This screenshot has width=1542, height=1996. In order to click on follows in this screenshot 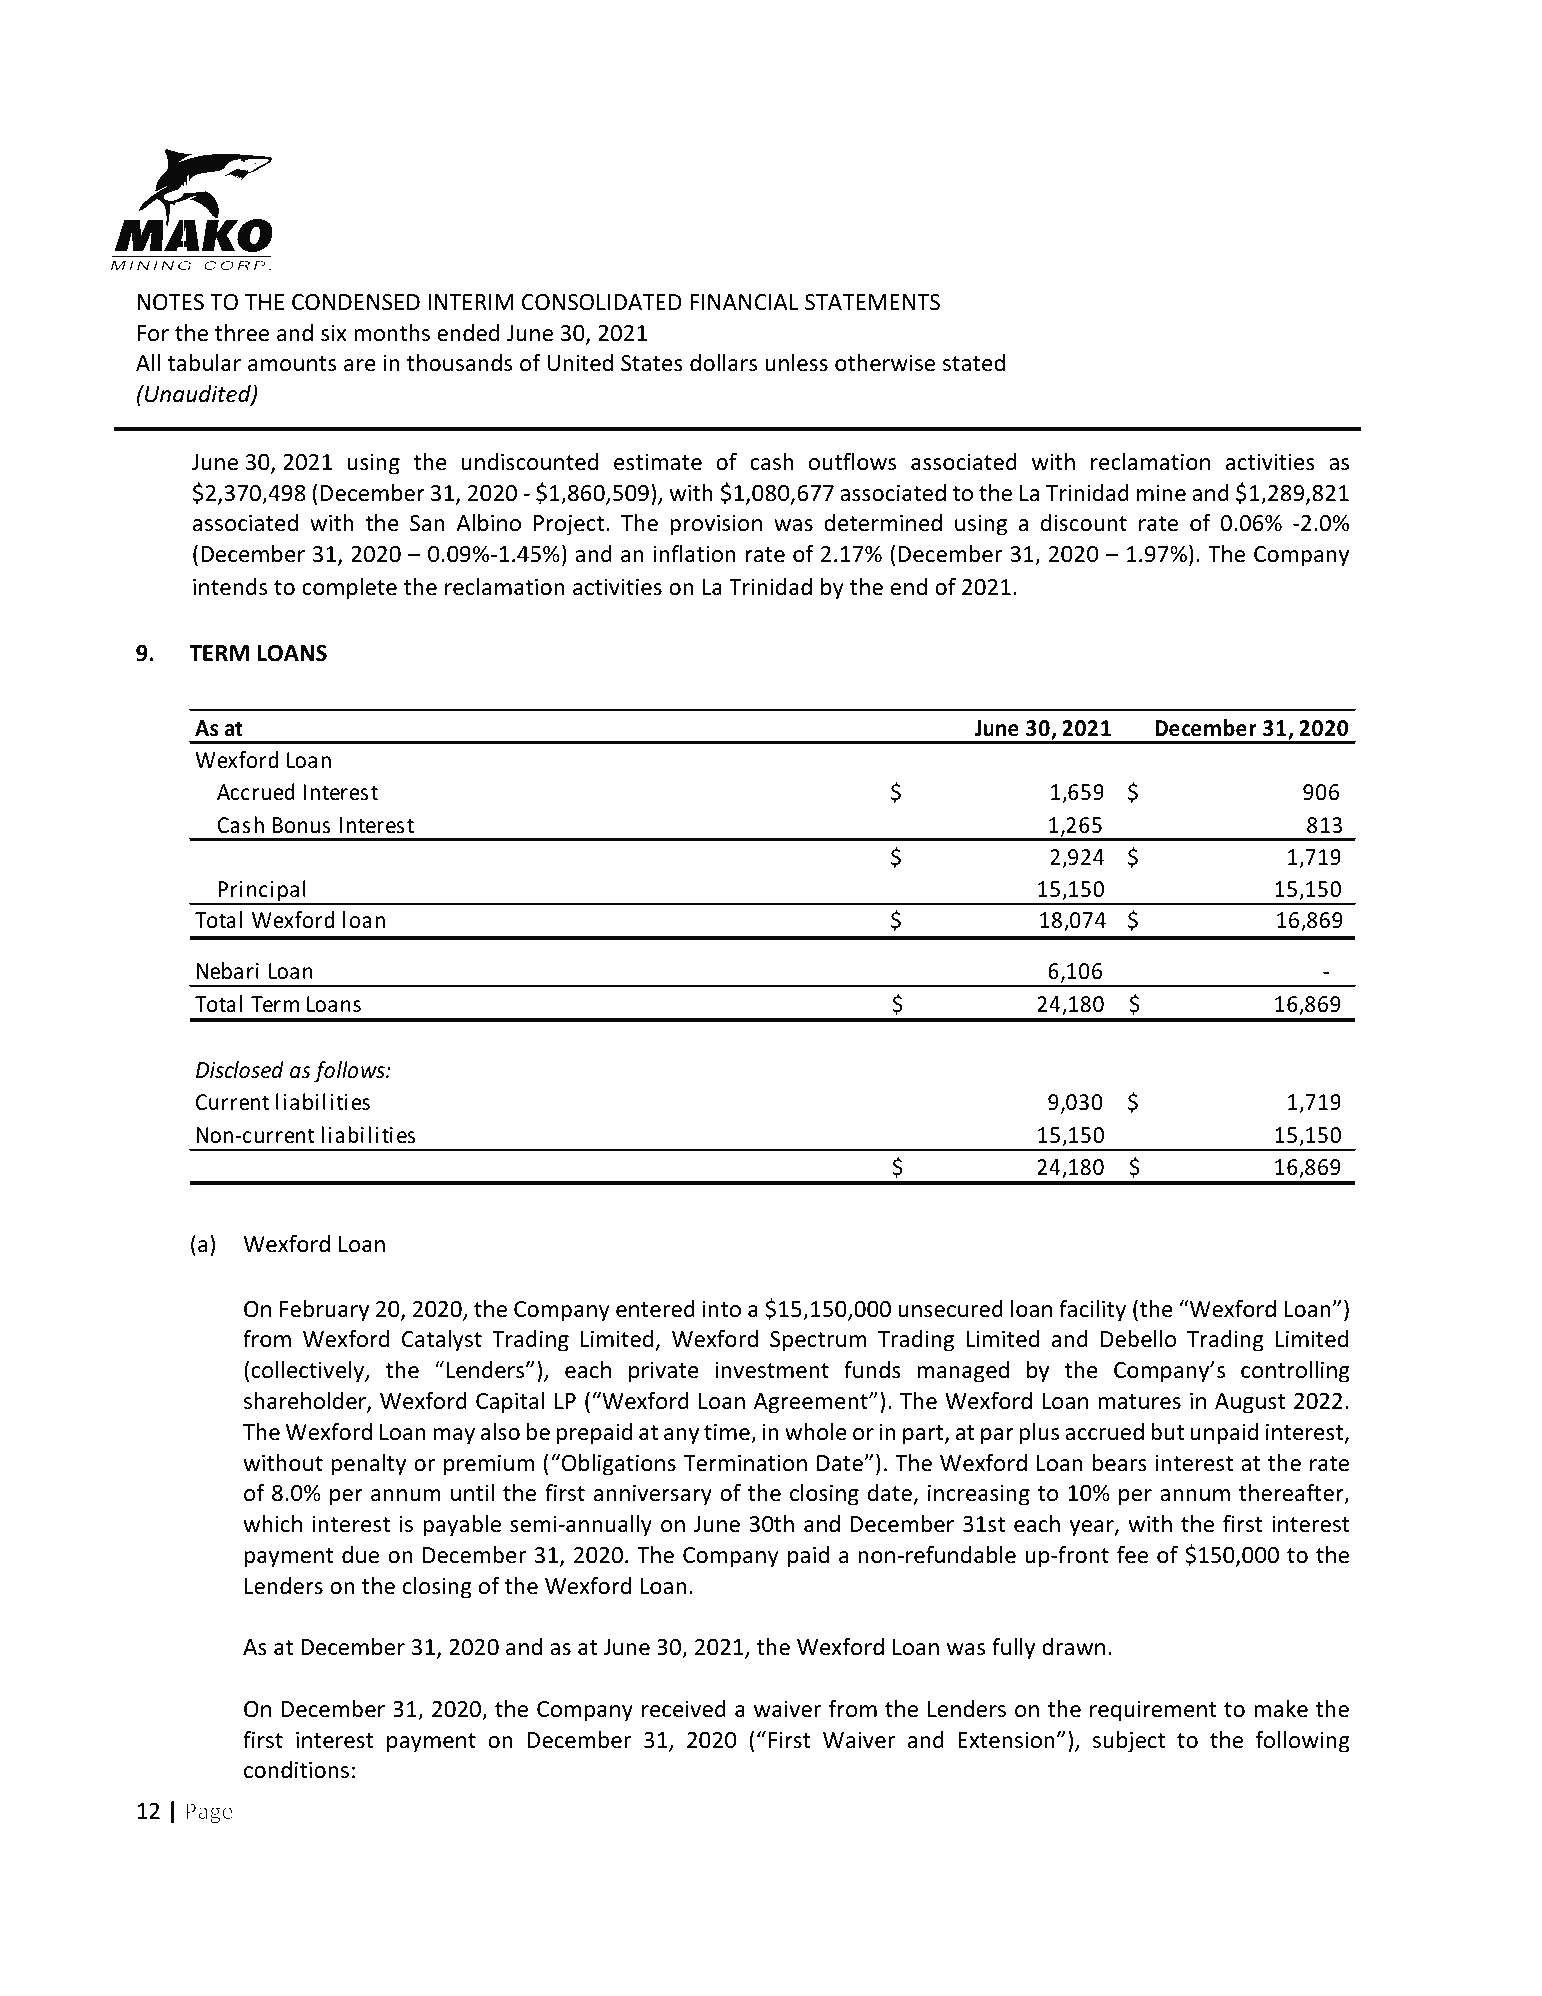, I will do `click(350, 1072)`.
